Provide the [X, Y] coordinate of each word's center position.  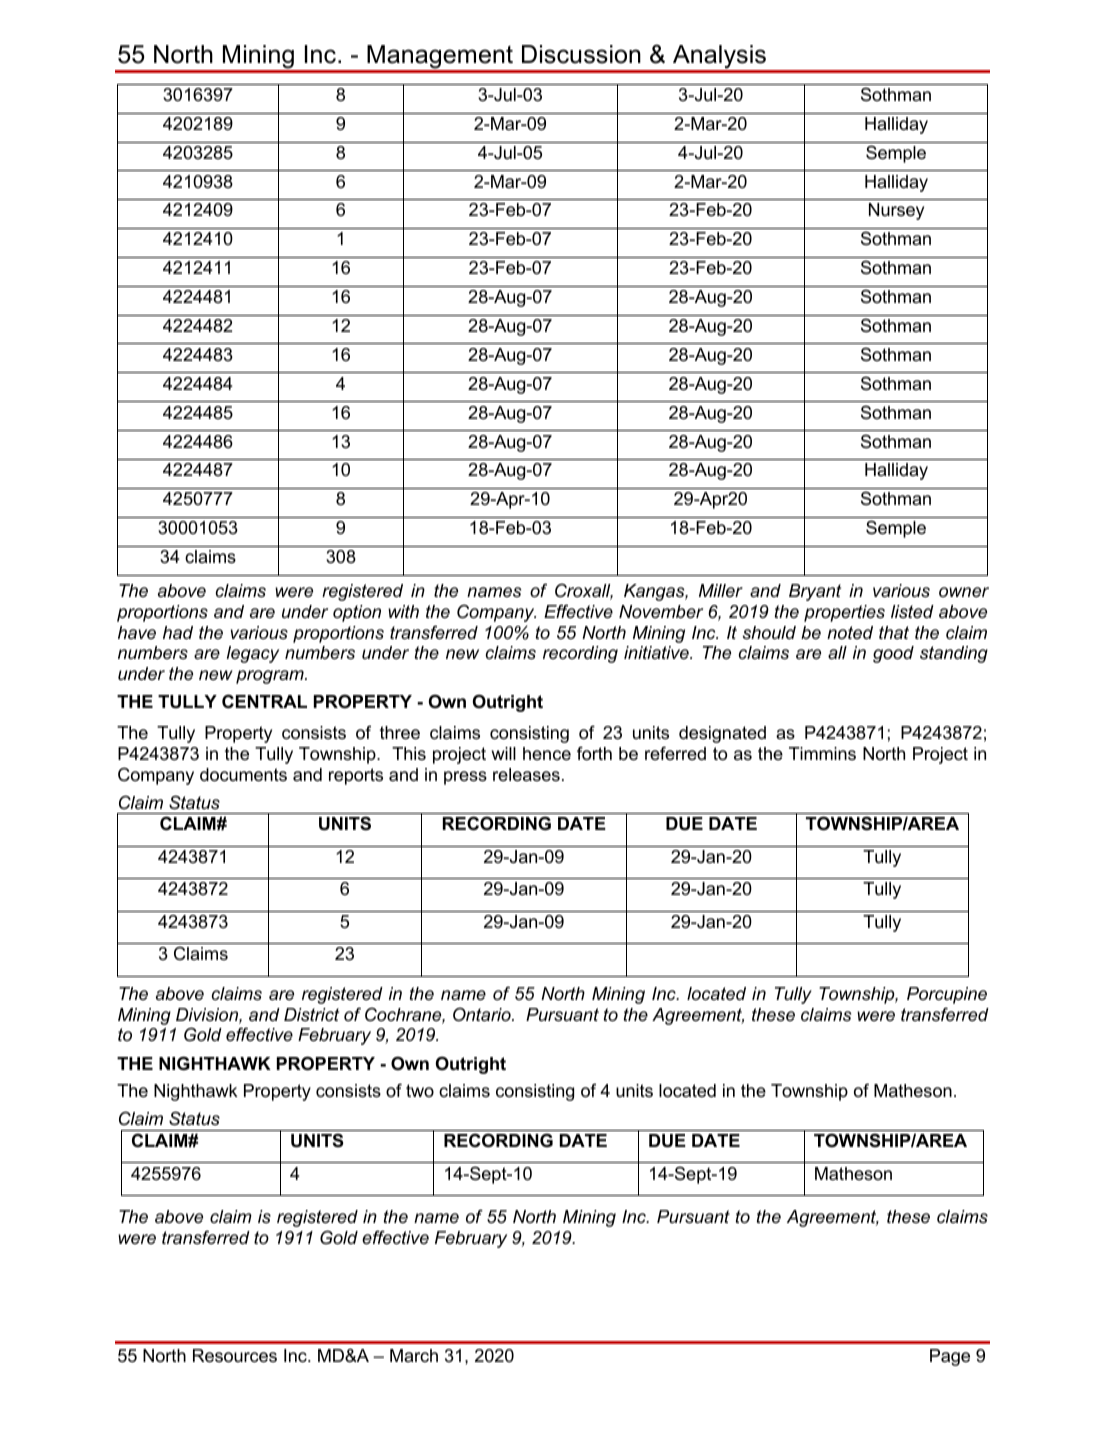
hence [547, 753]
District [311, 1014]
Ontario [483, 1014]
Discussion [581, 54]
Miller [721, 590]
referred [675, 753]
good [893, 654]
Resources [235, 1356]
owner [964, 592]
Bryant [815, 592]
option [357, 613]
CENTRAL [264, 701]
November [661, 612]
